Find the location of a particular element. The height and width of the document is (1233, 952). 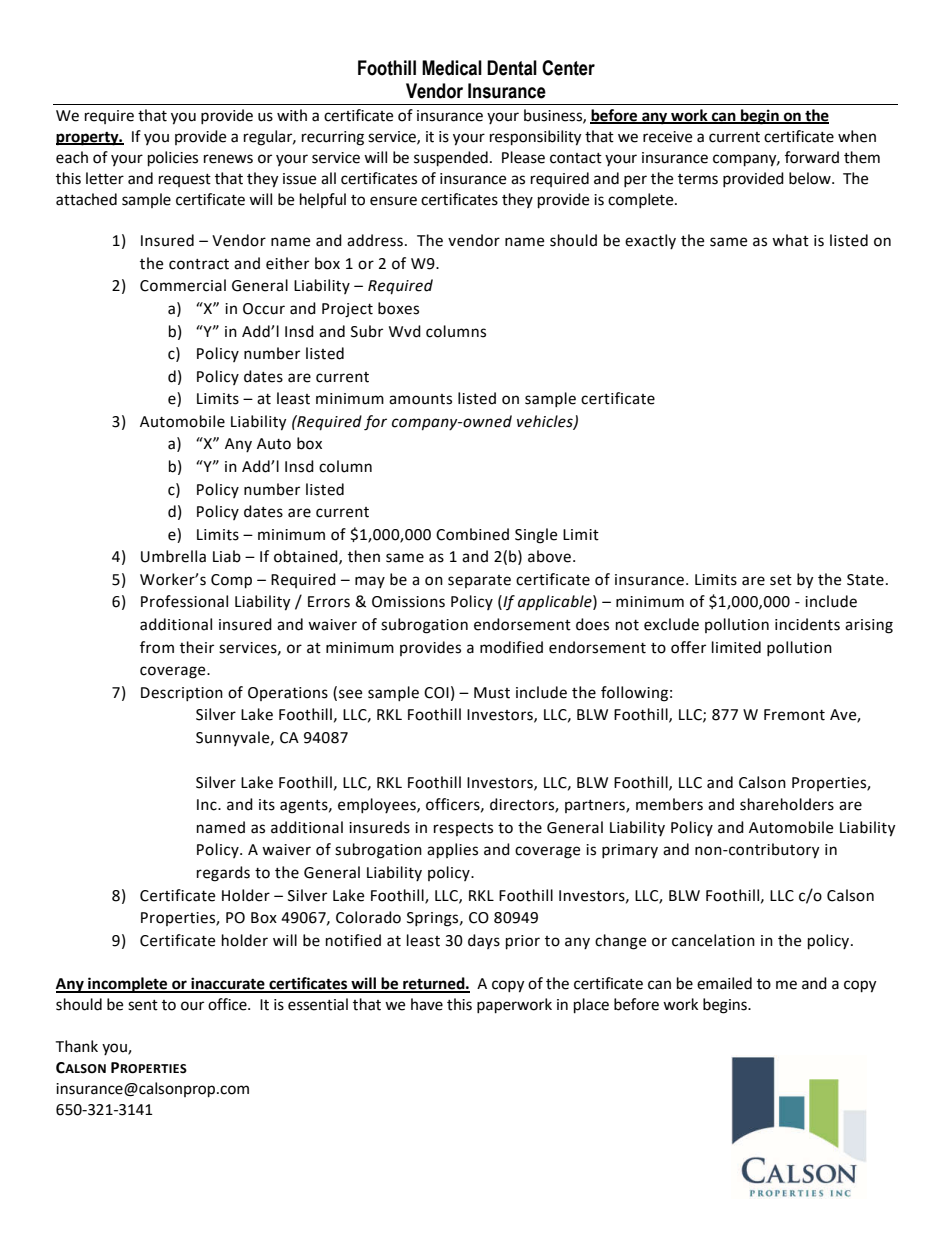

Professional is located at coordinates (184, 601).
